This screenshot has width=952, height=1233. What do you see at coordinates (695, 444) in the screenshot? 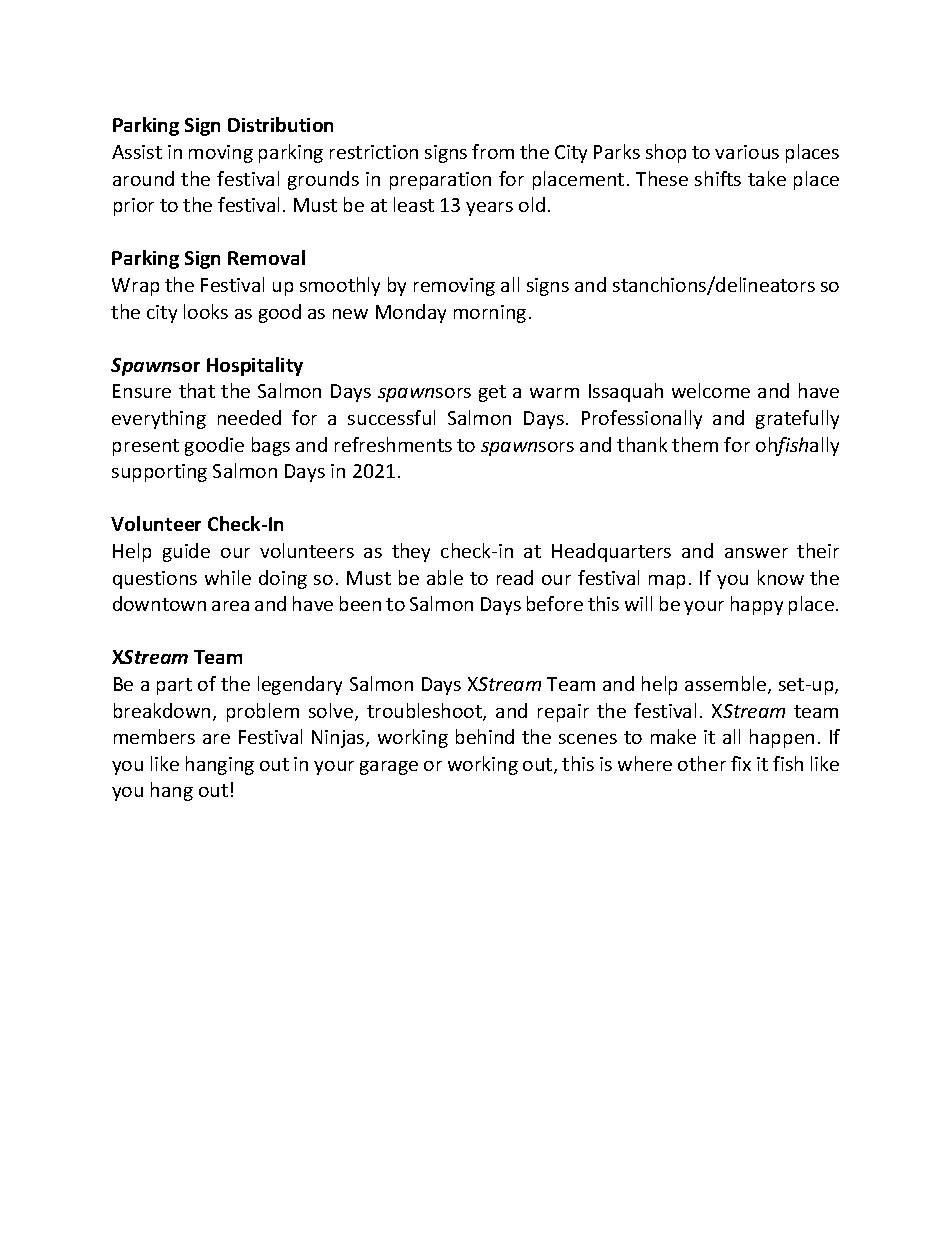
I see `them` at bounding box center [695, 444].
